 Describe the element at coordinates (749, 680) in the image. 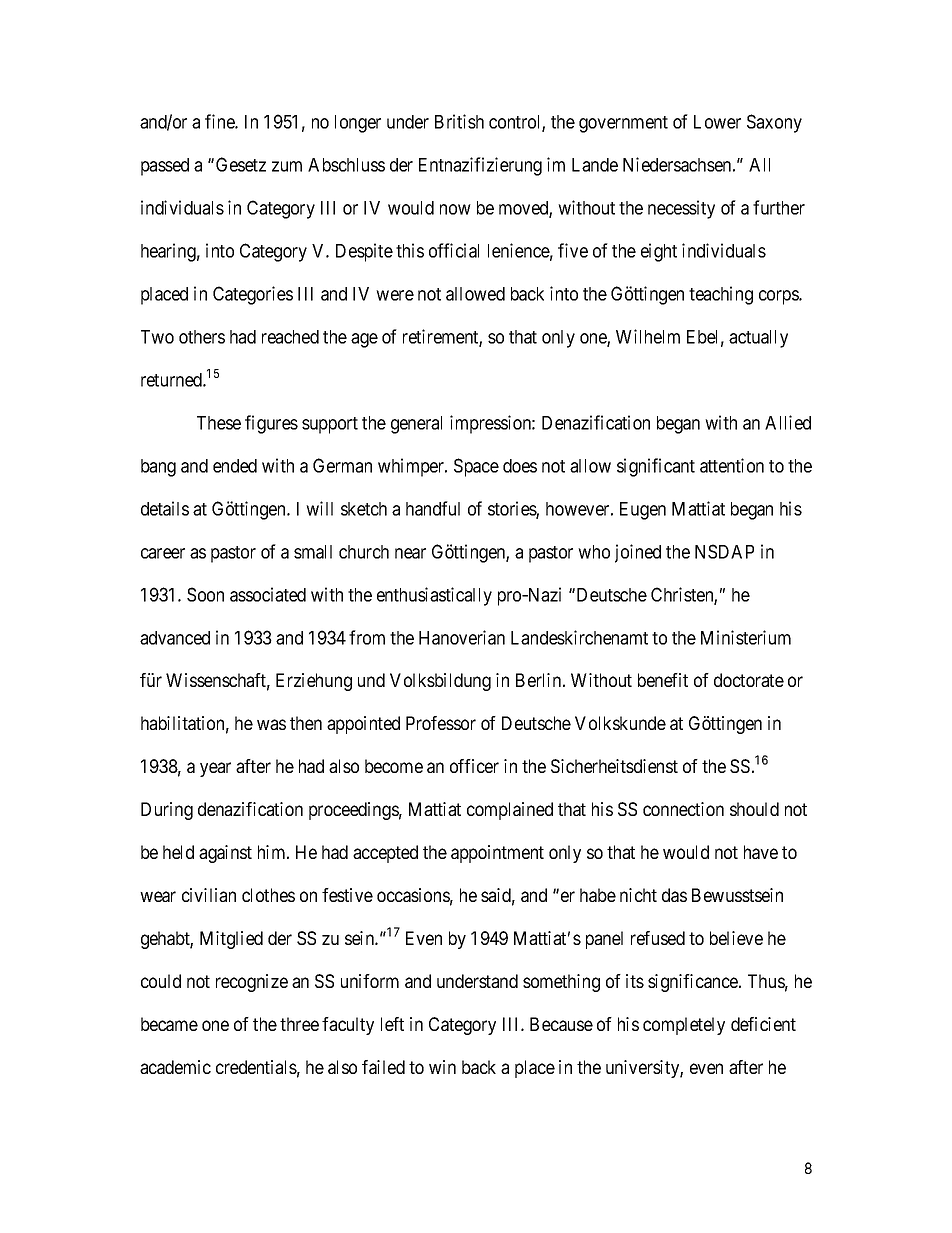

I see `doctorate` at that location.
